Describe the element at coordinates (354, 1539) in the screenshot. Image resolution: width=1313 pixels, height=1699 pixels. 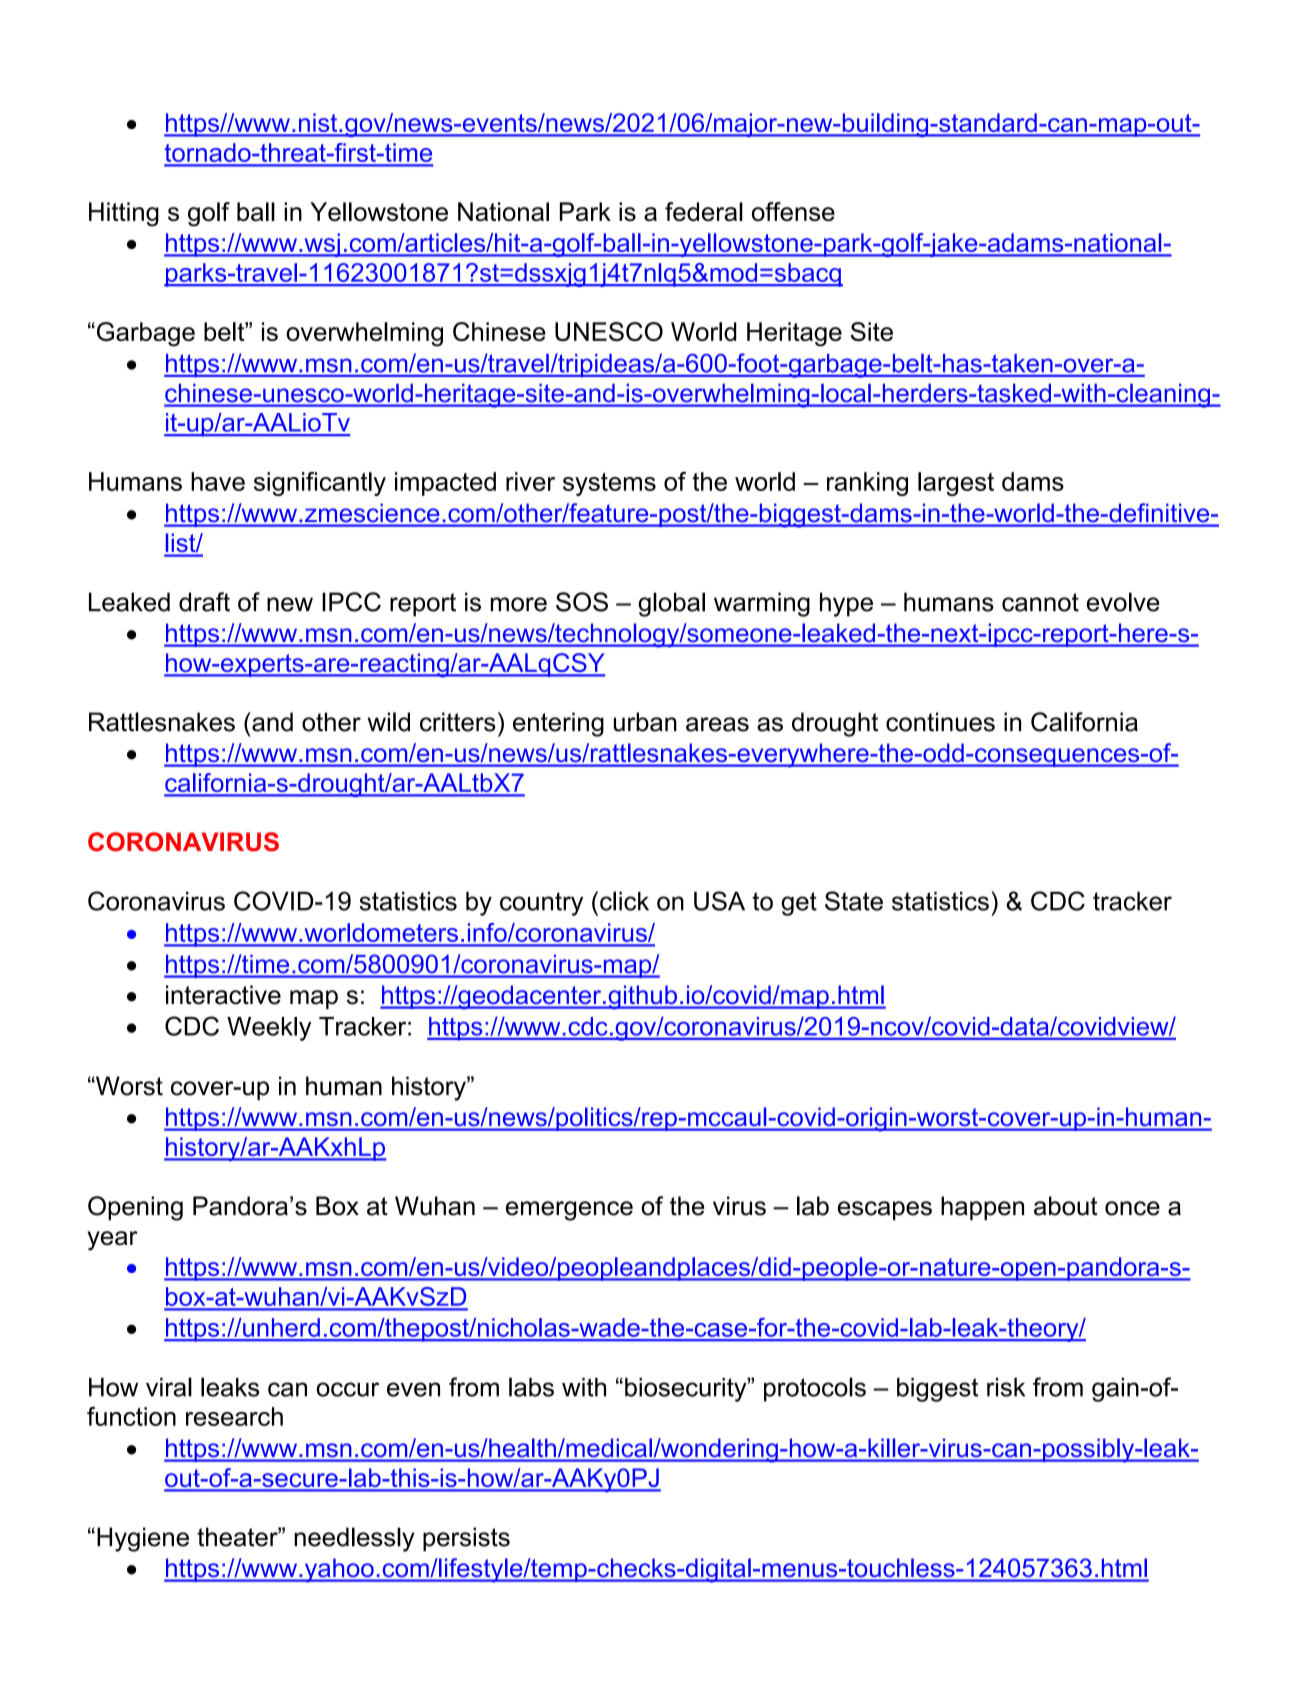
I see `needlessly` at that location.
